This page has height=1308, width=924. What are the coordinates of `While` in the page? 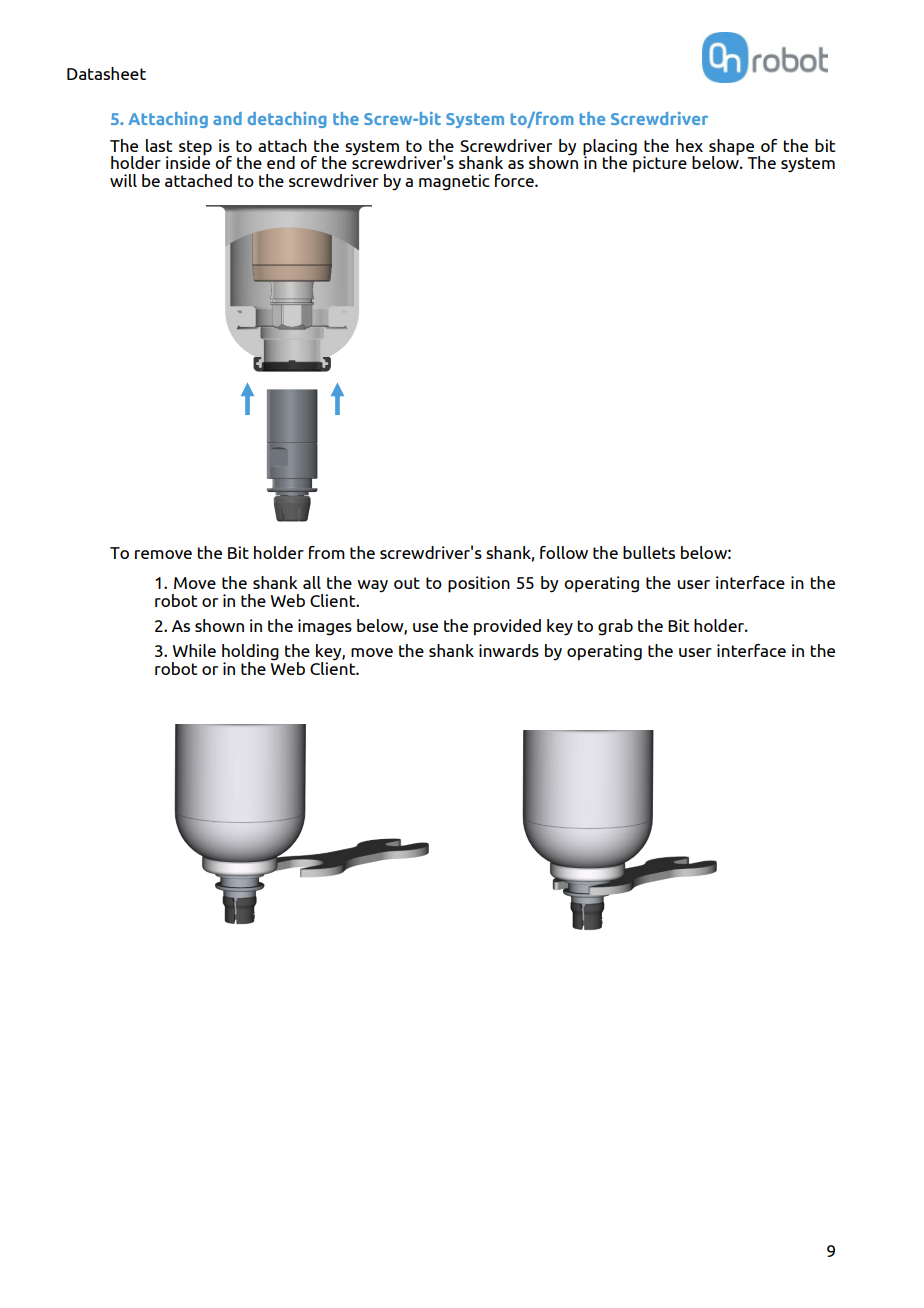 It's located at (194, 650).
